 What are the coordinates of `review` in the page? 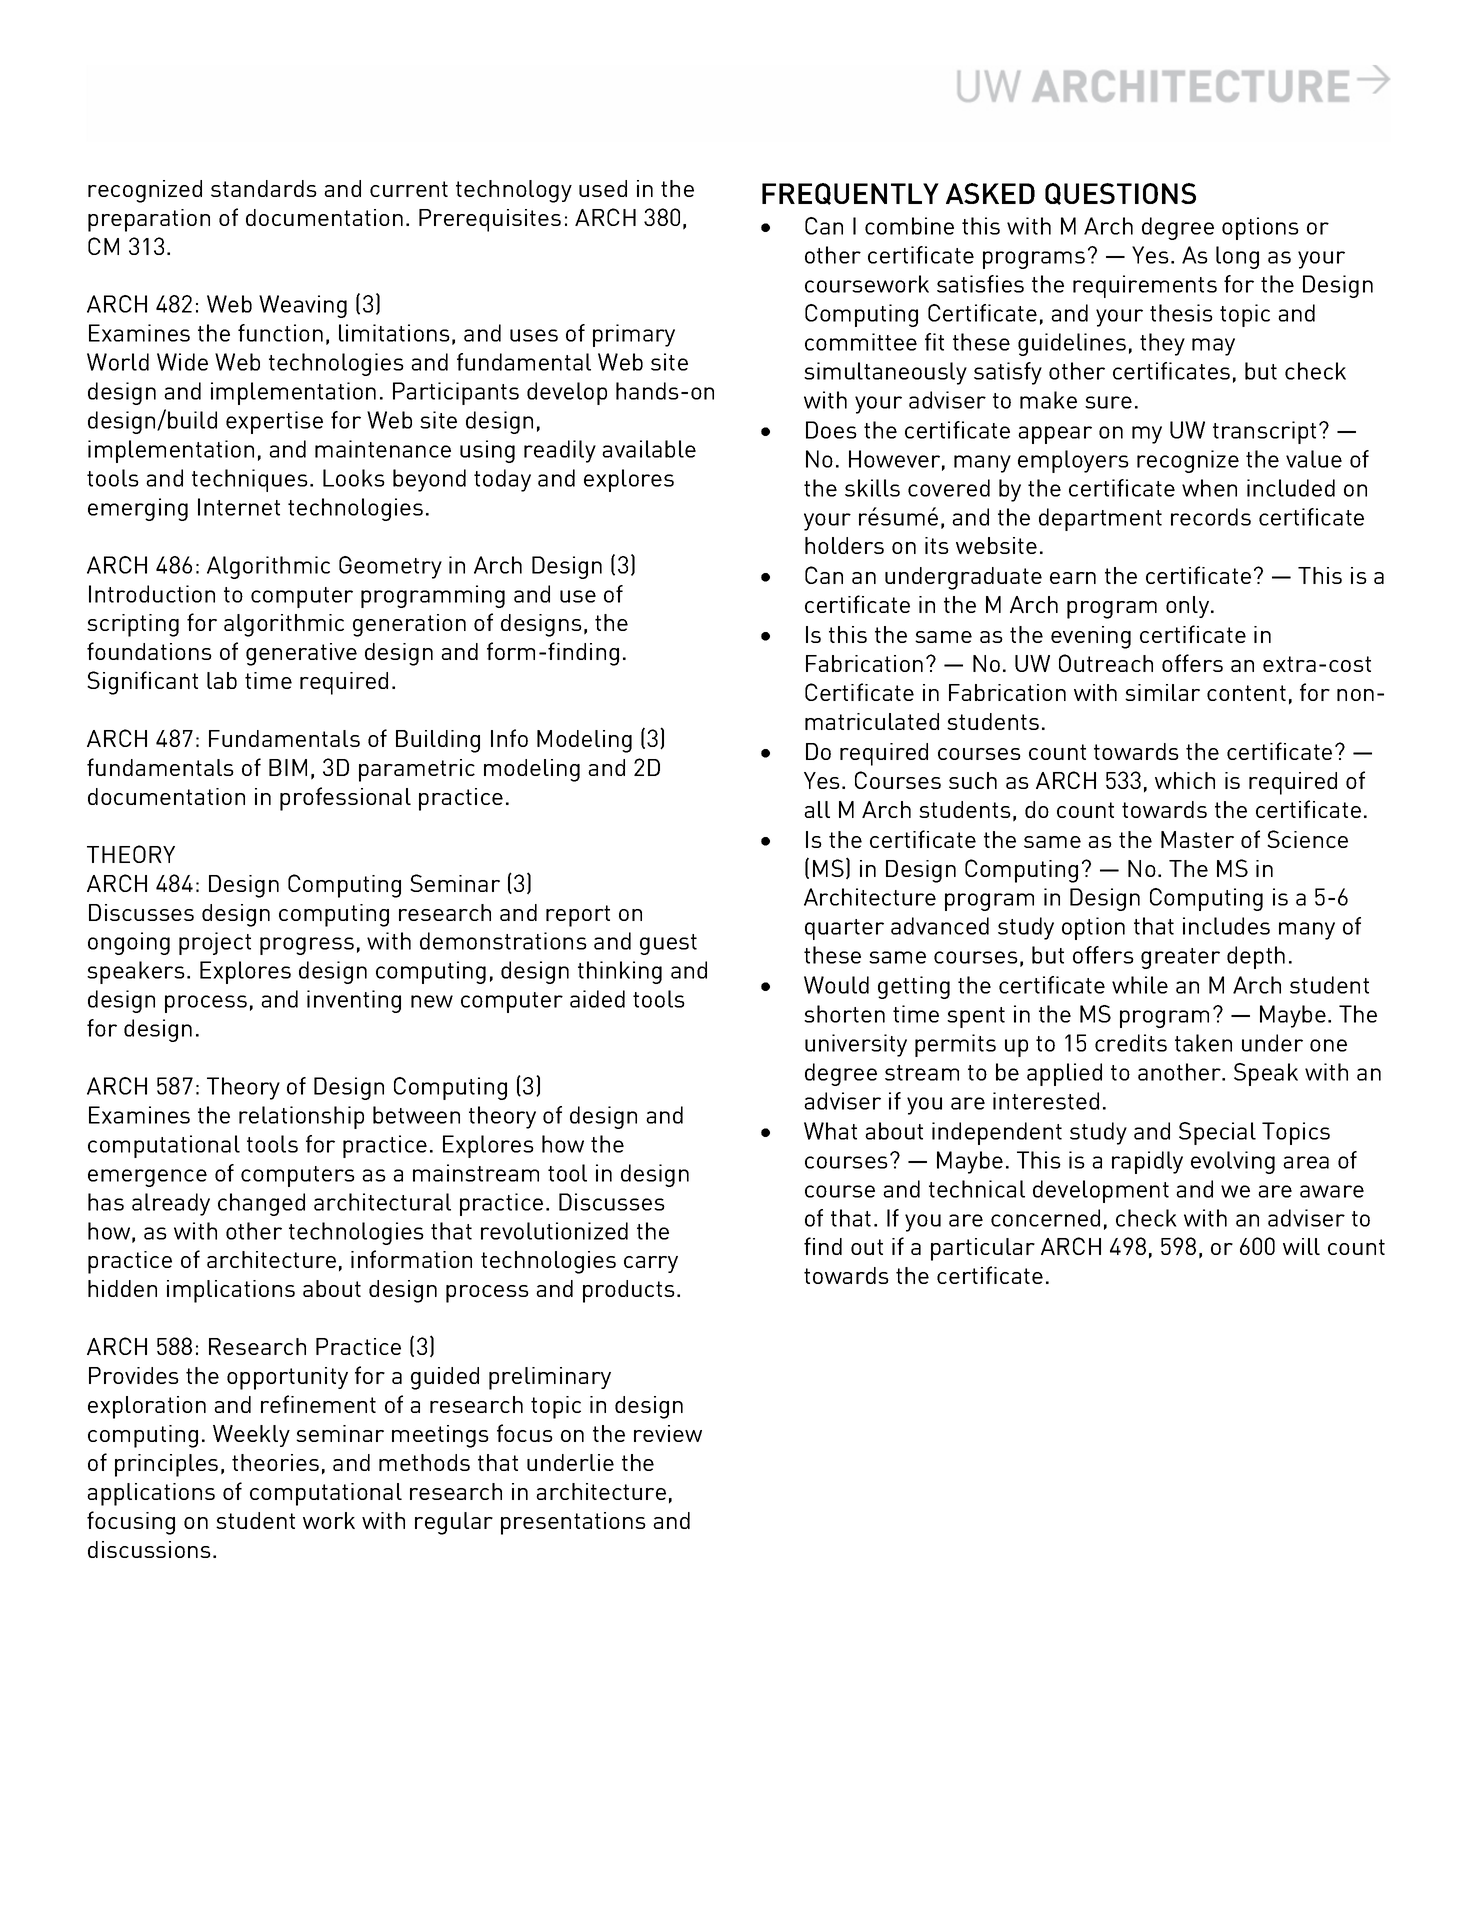 It's located at (668, 1433).
